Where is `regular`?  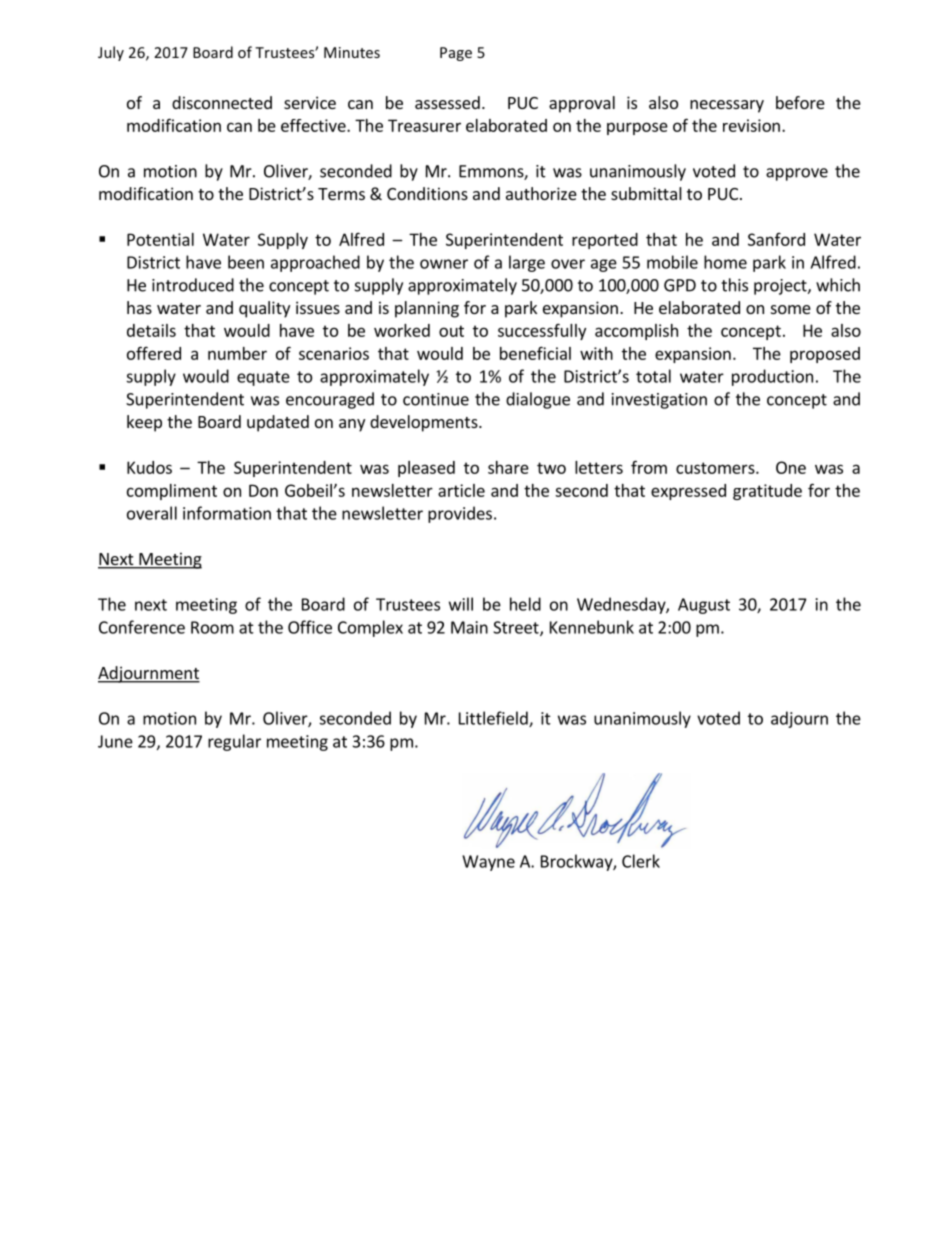 regular is located at coordinates (234, 742).
